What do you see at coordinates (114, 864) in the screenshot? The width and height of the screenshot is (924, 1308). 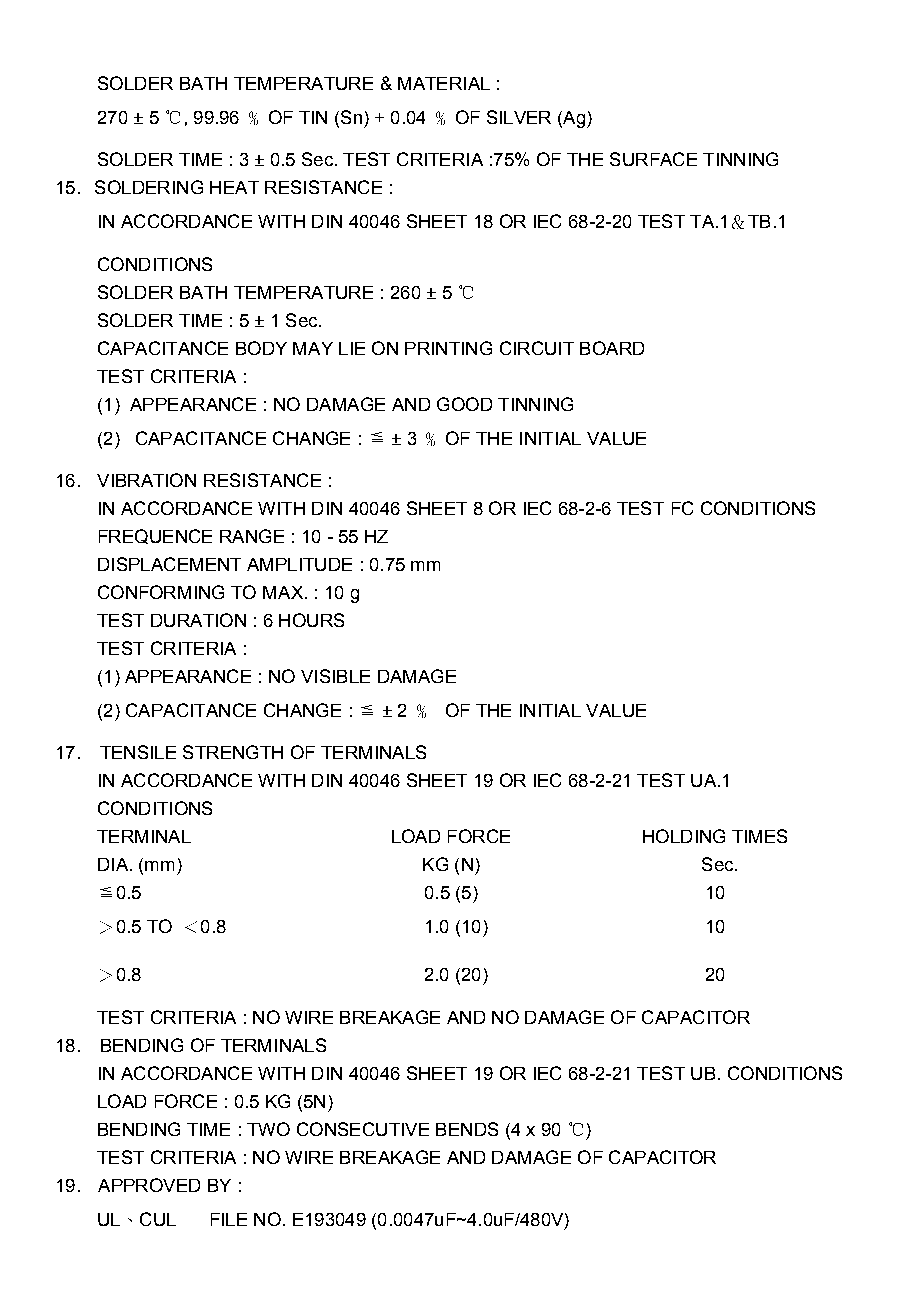 I see `DIA` at bounding box center [114, 864].
